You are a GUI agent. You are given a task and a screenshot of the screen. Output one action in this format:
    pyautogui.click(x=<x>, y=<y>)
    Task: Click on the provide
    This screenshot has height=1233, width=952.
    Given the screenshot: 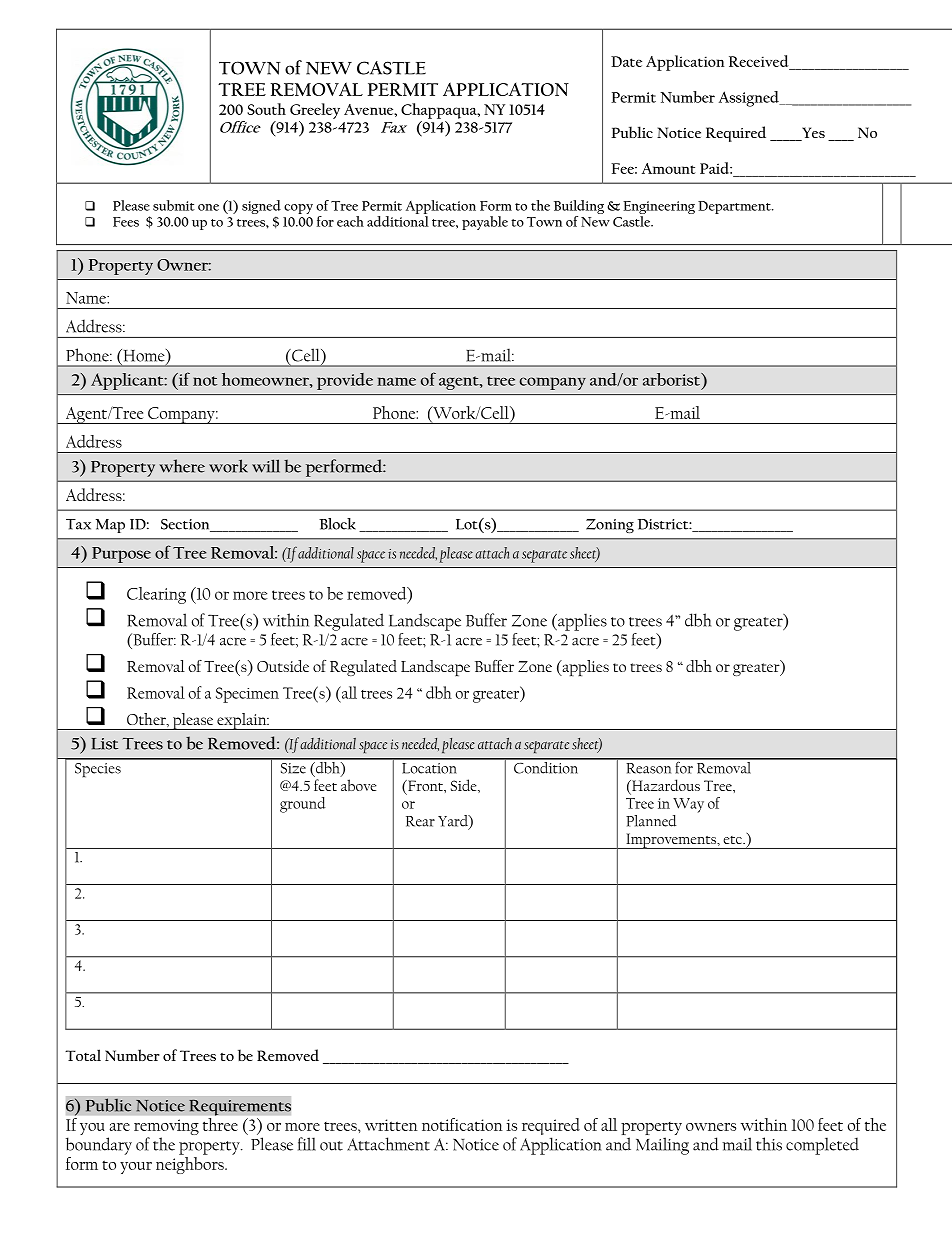 What is the action you would take?
    pyautogui.click(x=345, y=381)
